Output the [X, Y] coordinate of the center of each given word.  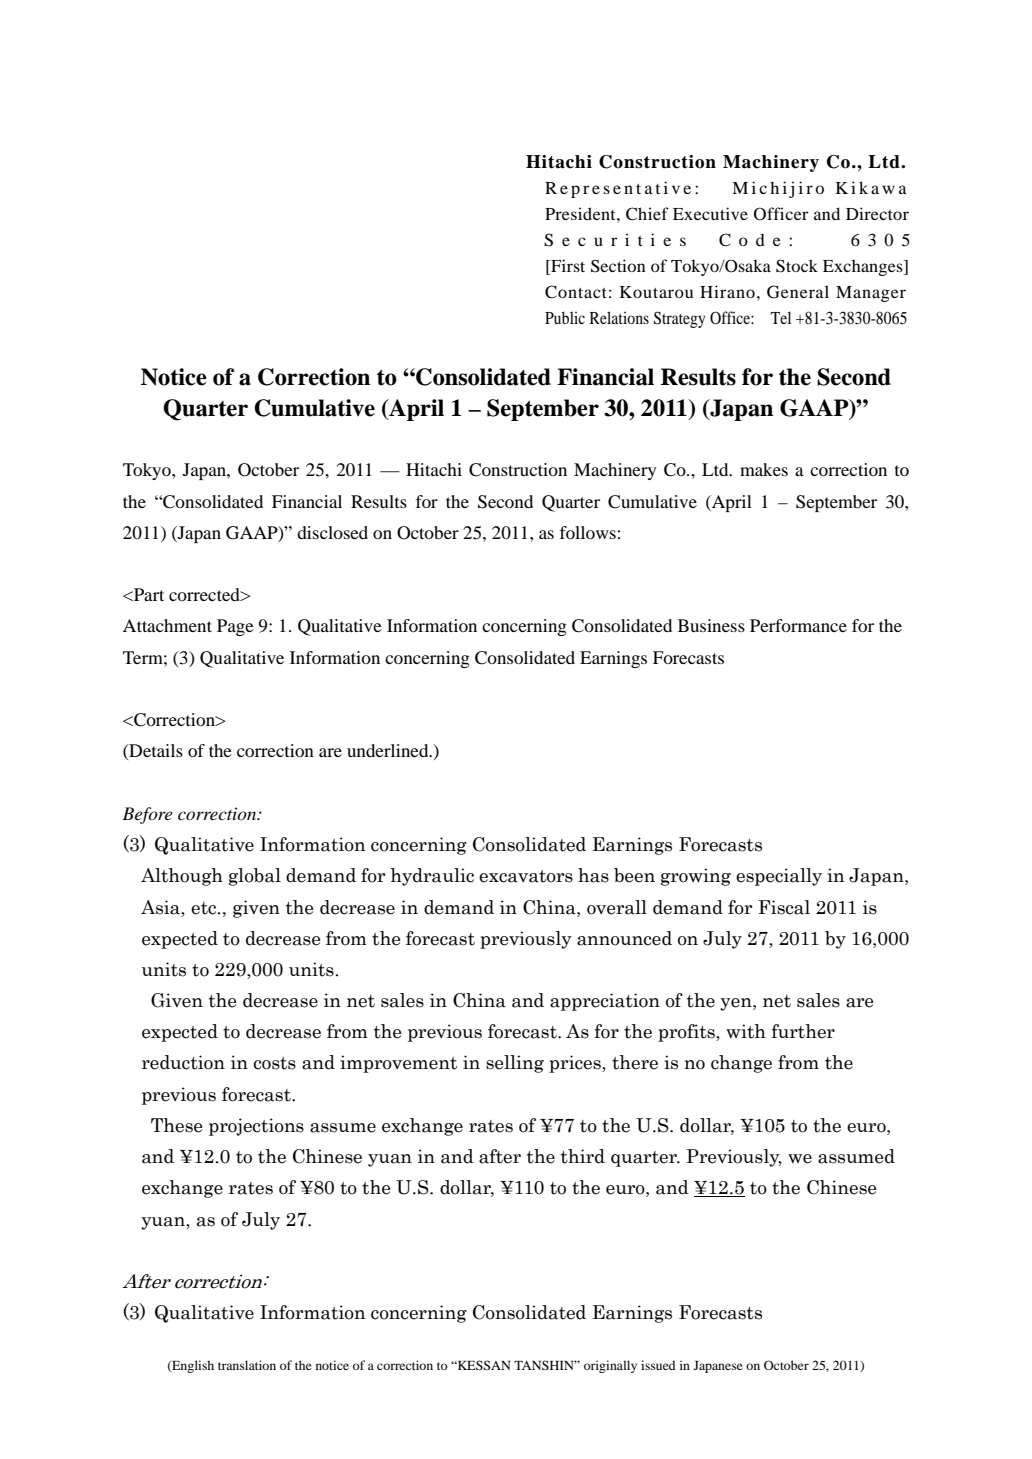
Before [147, 815]
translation [247, 1365]
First [567, 267]
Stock [797, 266]
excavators [526, 876]
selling [515, 1064]
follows [587, 532]
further [803, 1031]
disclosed [332, 532]
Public [565, 317]
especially [779, 877]
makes [764, 469]
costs [274, 1063]
